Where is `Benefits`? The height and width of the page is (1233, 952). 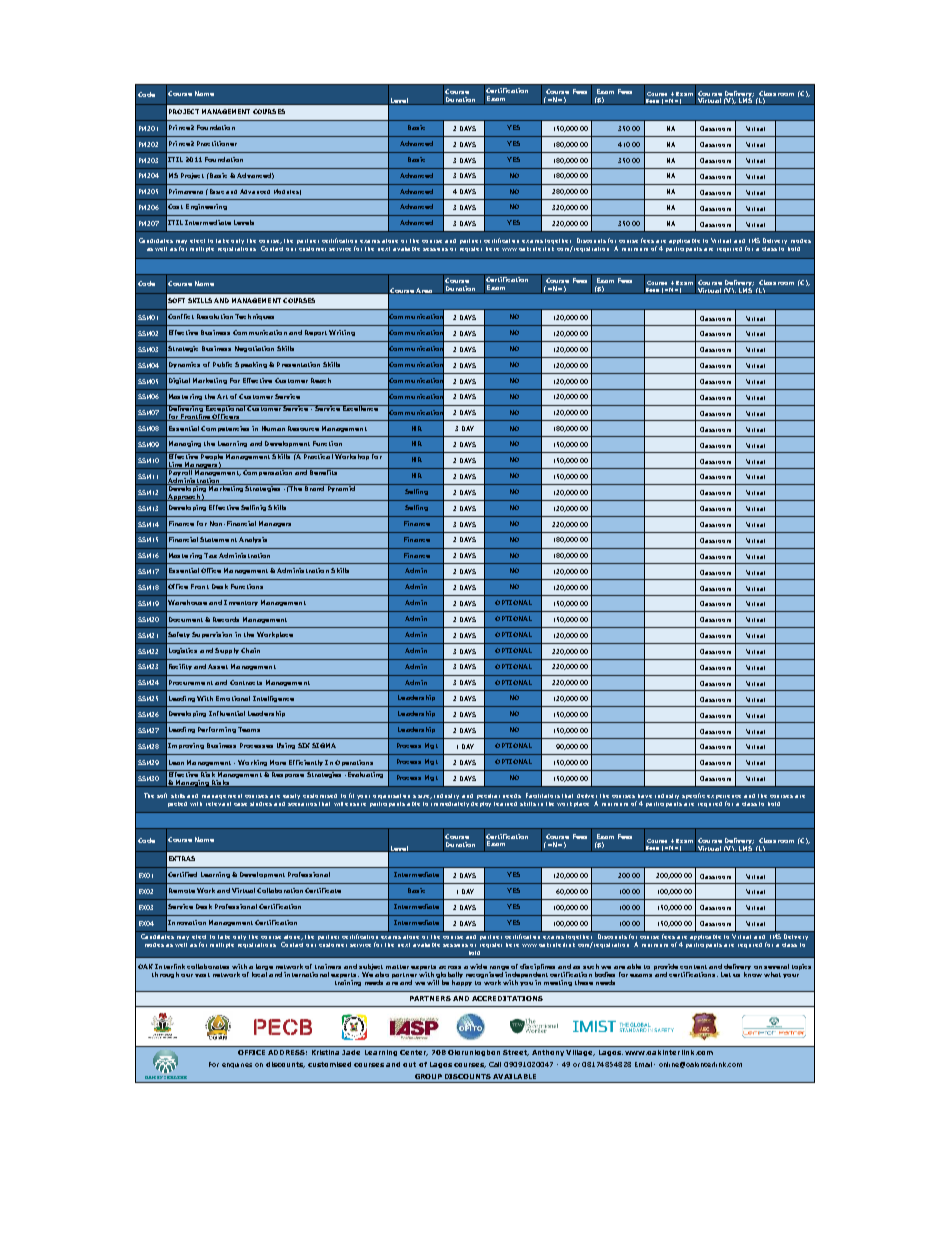 Benefits is located at coordinates (324, 471).
